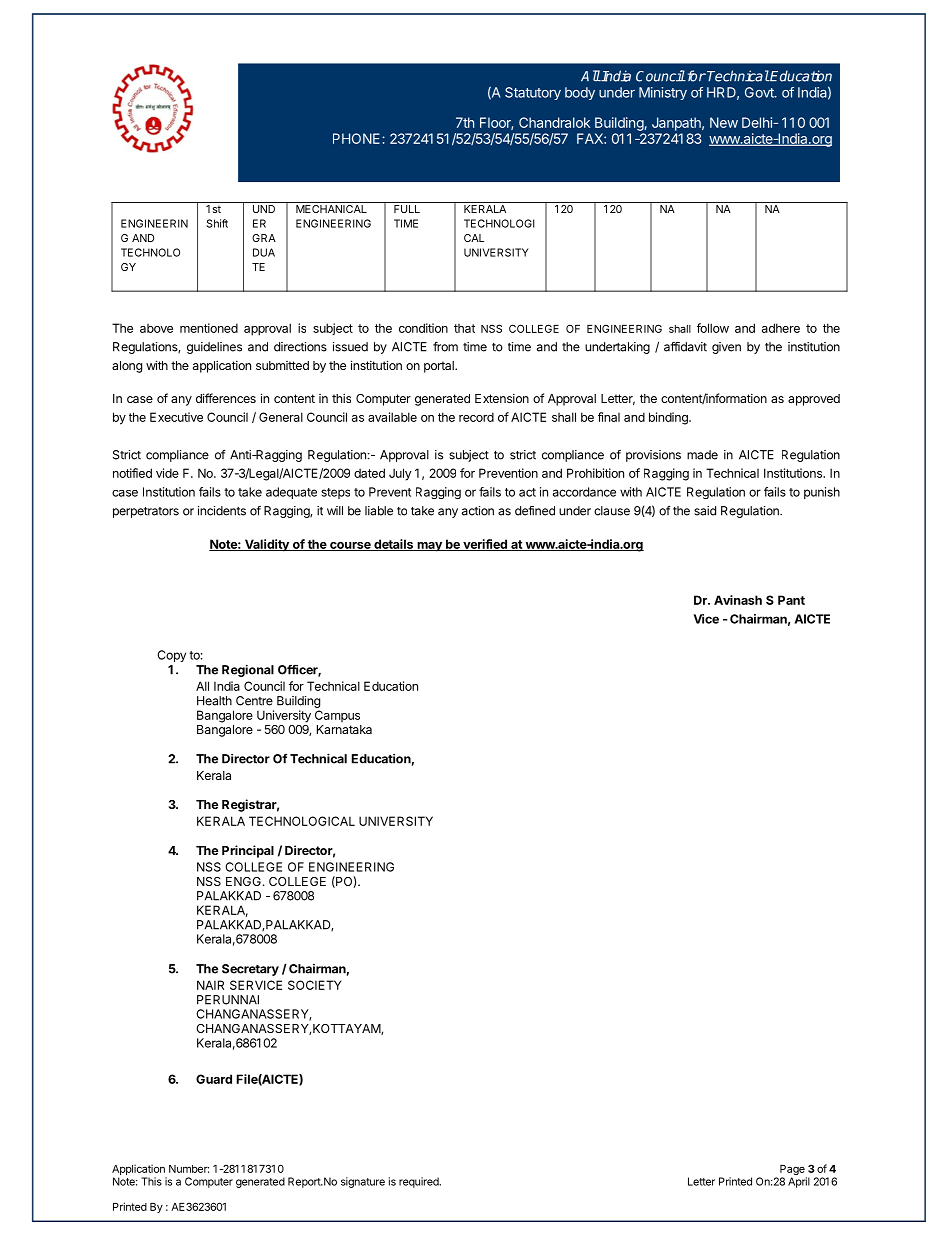 The height and width of the document is (1233, 952). I want to click on Avinash, so click(738, 600).
